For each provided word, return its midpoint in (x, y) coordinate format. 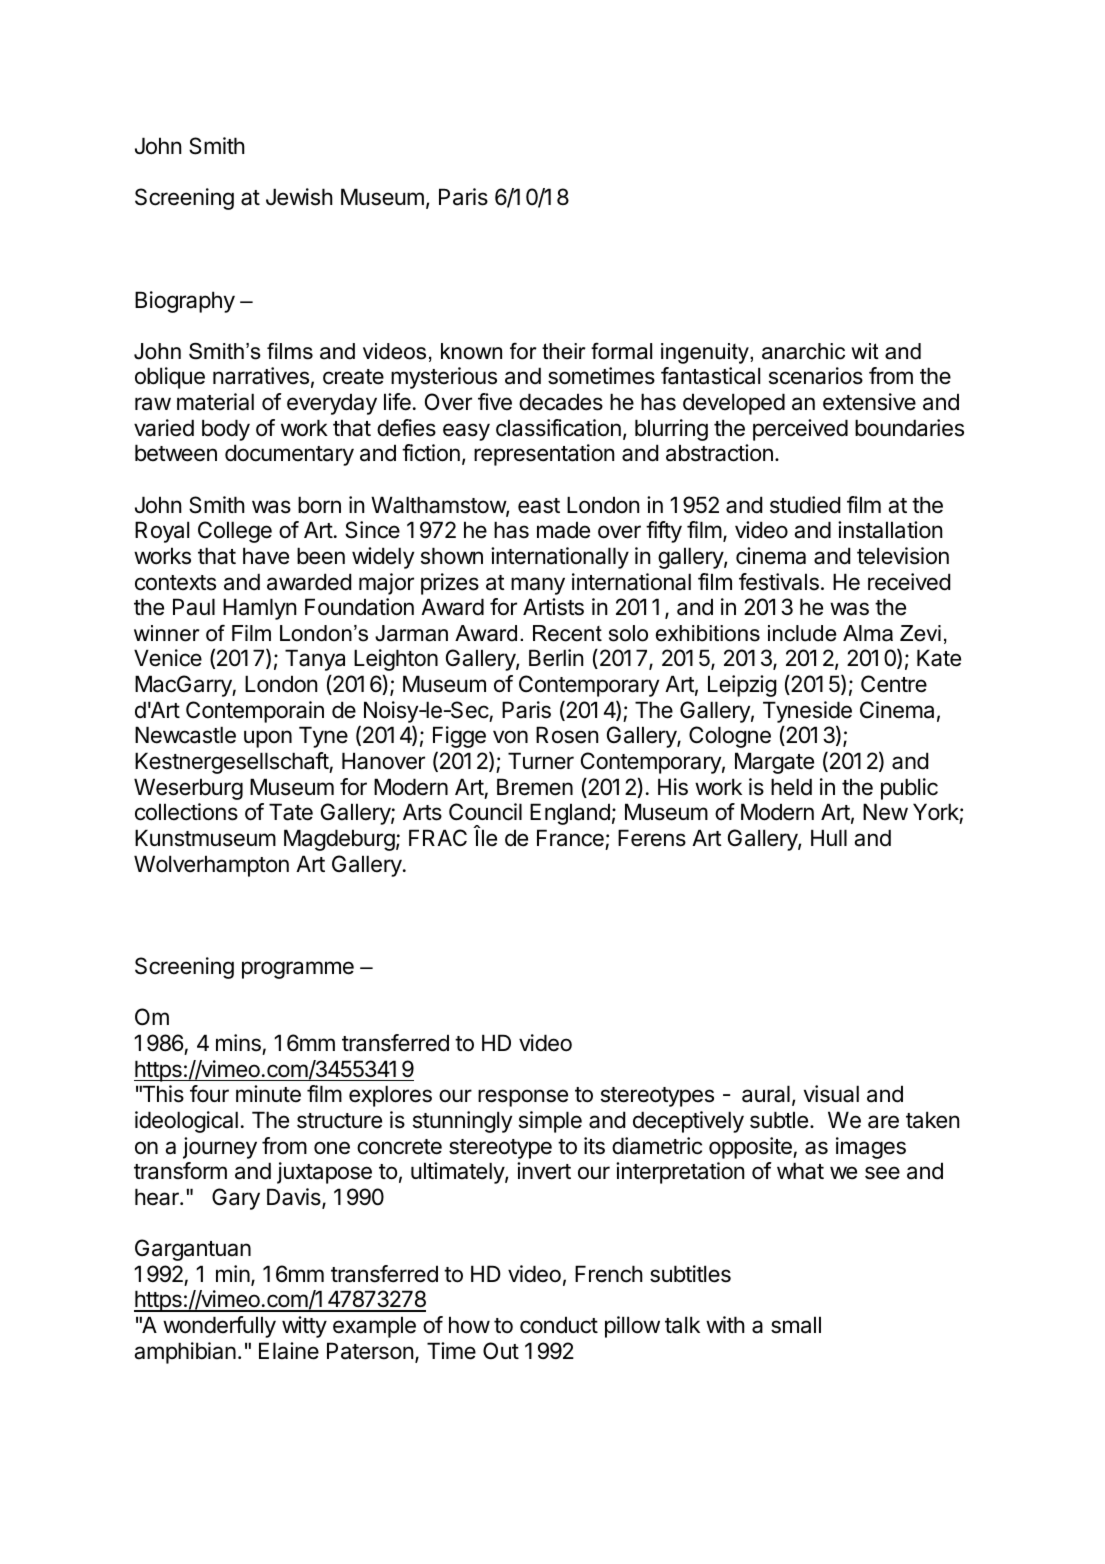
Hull (829, 837)
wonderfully (219, 1327)
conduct (559, 1325)
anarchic (803, 351)
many (538, 586)
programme (298, 970)
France (570, 838)
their (564, 351)
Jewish (299, 197)
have (266, 556)
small (796, 1325)
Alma (868, 633)
